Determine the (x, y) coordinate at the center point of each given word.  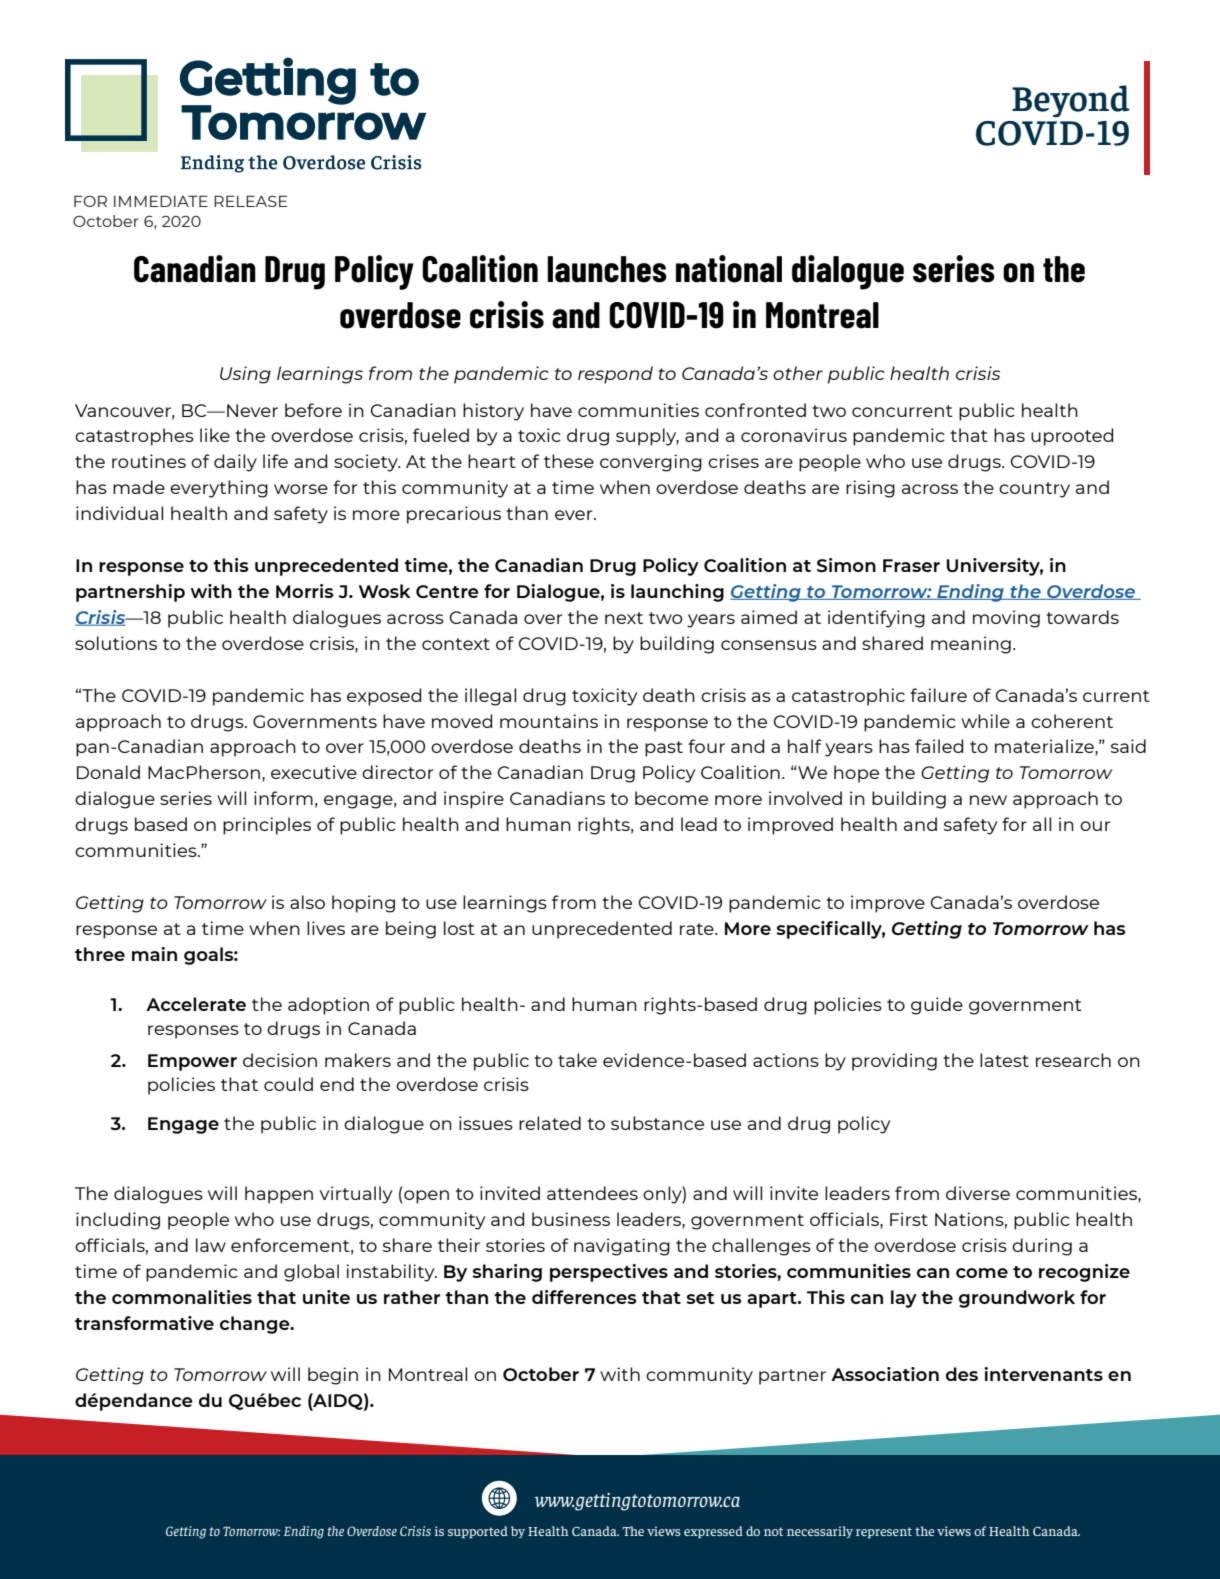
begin (333, 1376)
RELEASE (250, 201)
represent (884, 1532)
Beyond (1071, 101)
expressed (713, 1532)
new (988, 800)
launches (607, 269)
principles (267, 826)
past (664, 749)
